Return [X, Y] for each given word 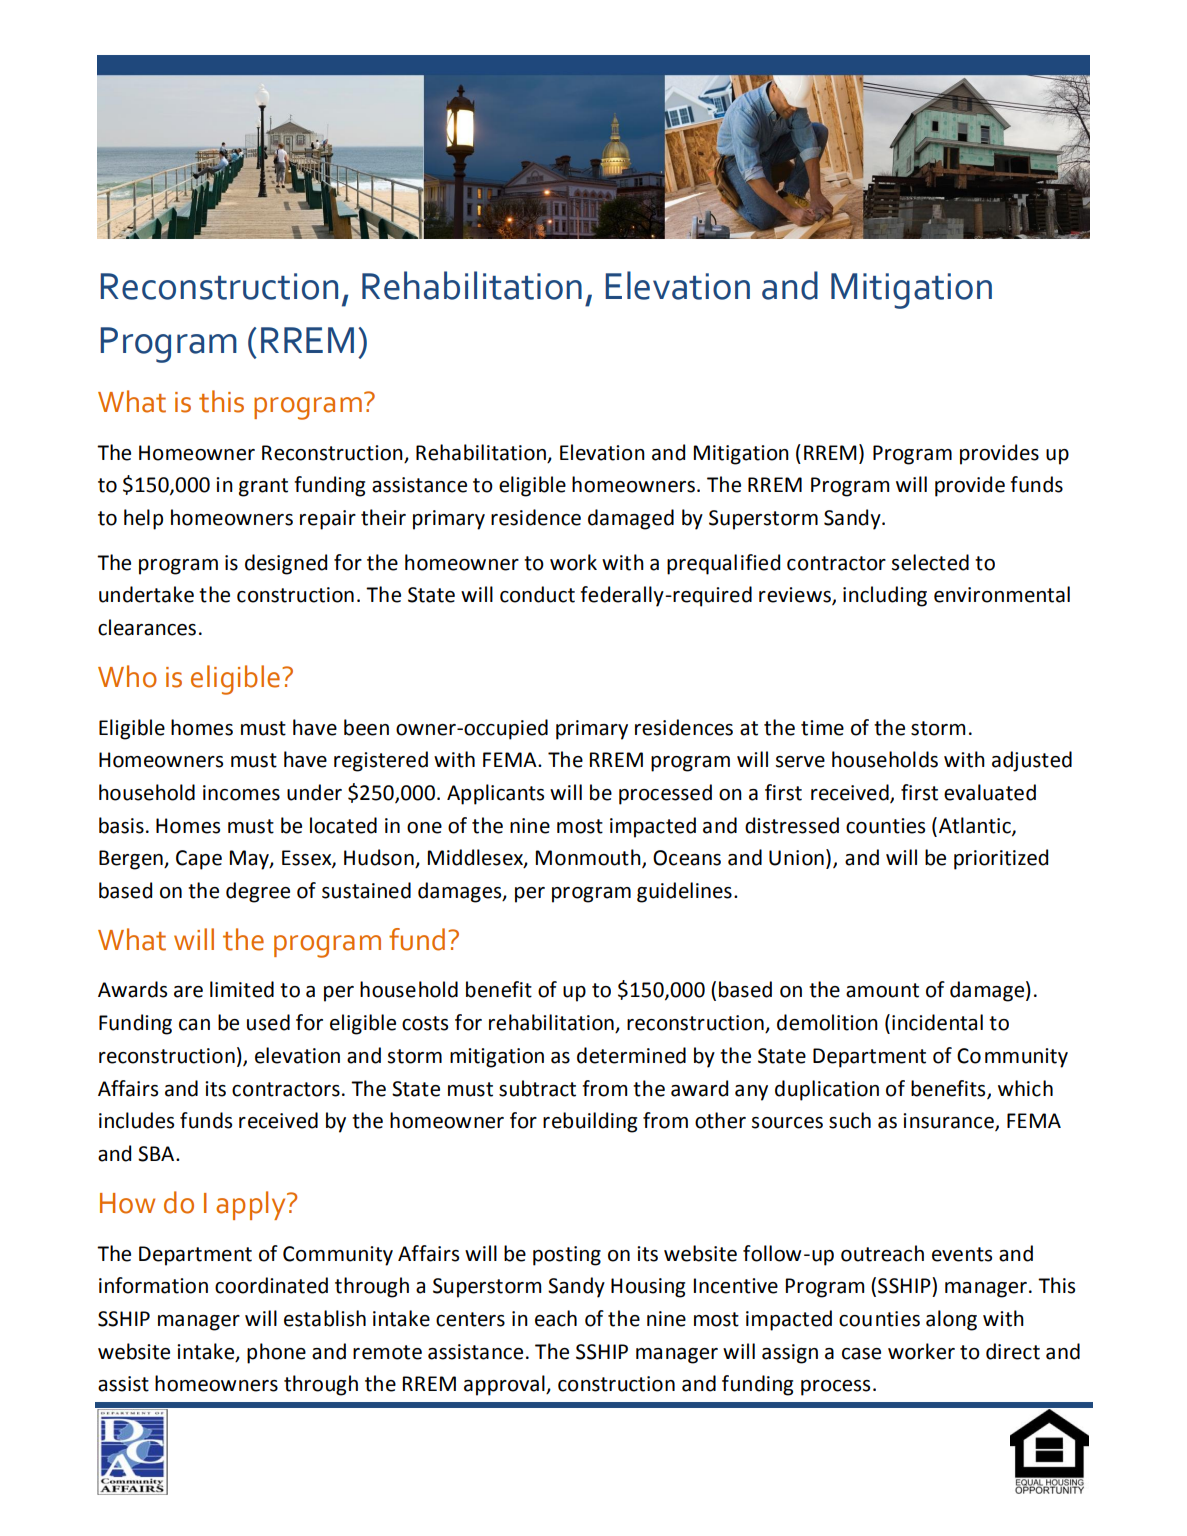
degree [258, 892]
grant [263, 487]
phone [276, 1353]
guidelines [684, 892]
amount [882, 990]
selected [930, 562]
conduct [537, 594]
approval [505, 1385]
